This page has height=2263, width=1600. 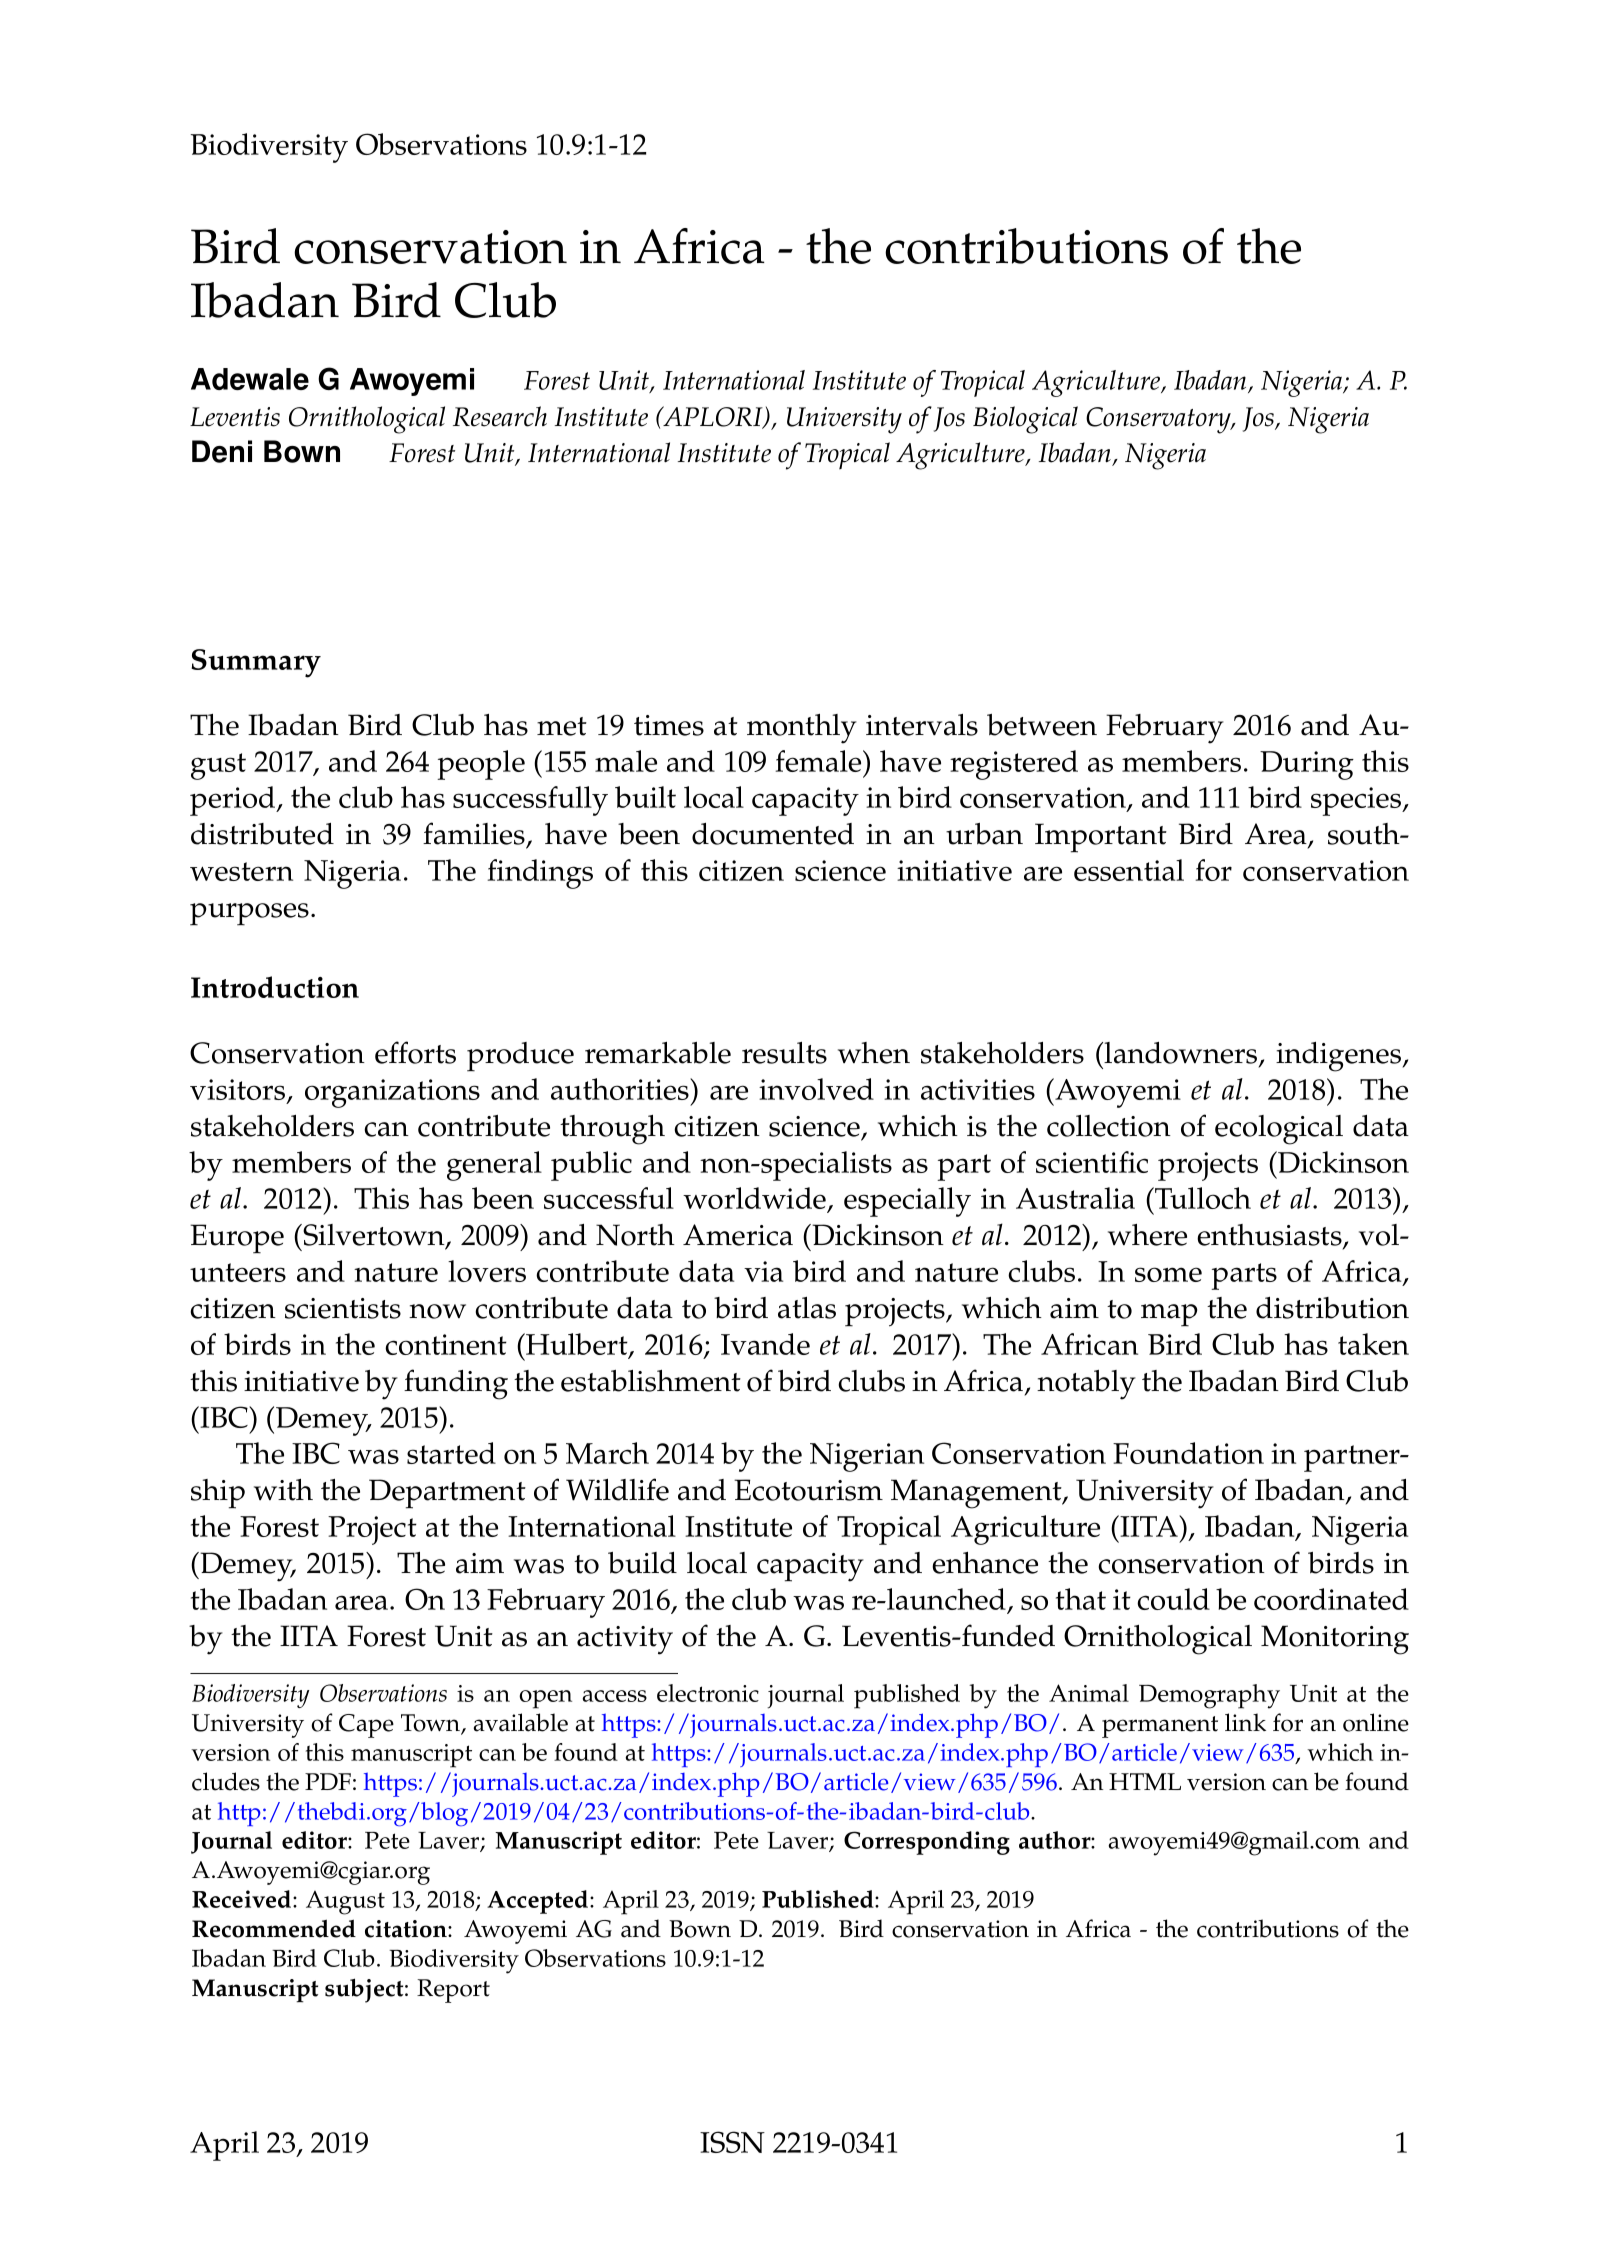 What do you see at coordinates (1145, 1781) in the page?
I see `HTML` at bounding box center [1145, 1781].
